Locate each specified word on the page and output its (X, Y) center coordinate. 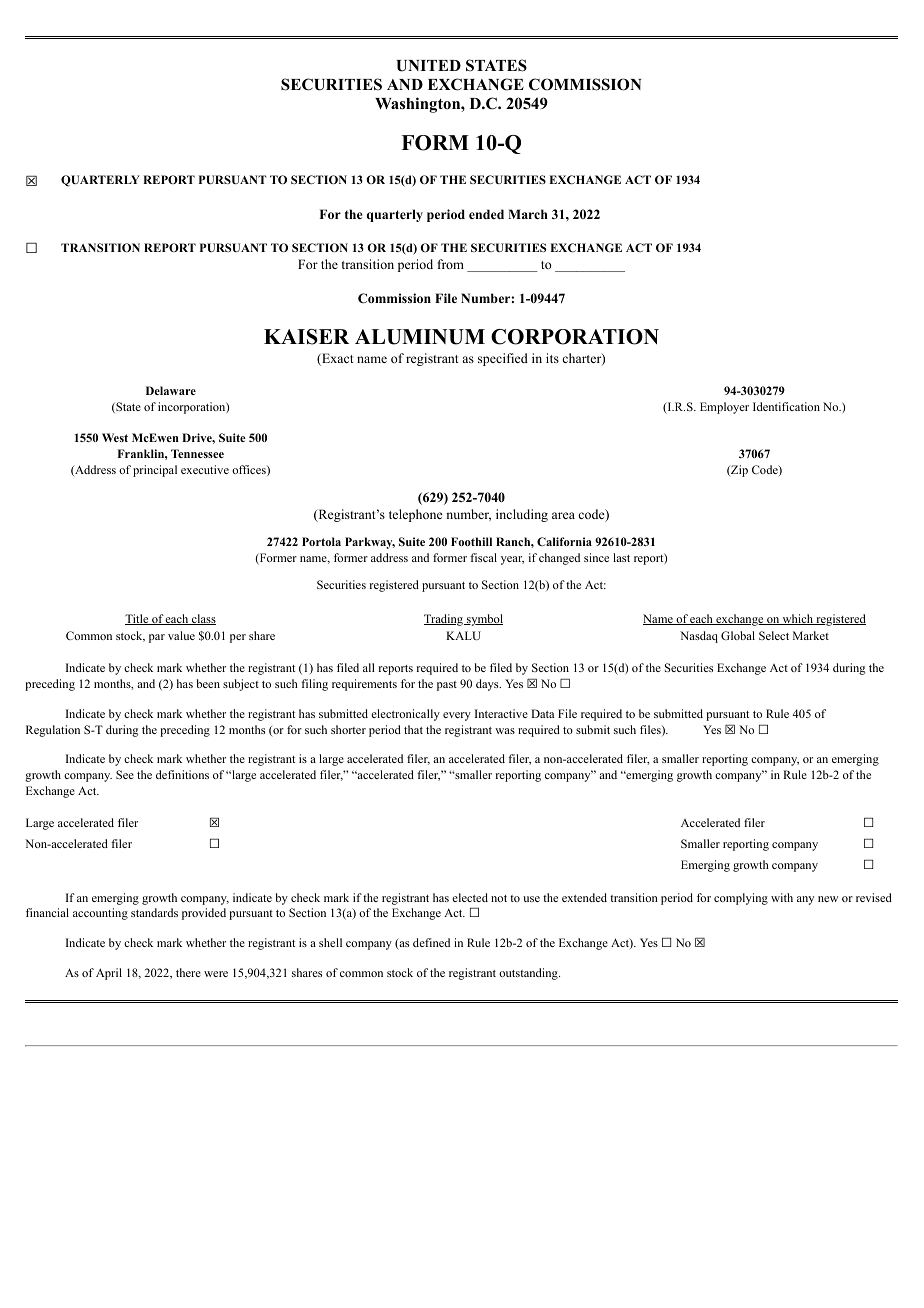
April (109, 974)
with (782, 897)
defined (431, 942)
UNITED (429, 66)
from (451, 264)
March (528, 214)
